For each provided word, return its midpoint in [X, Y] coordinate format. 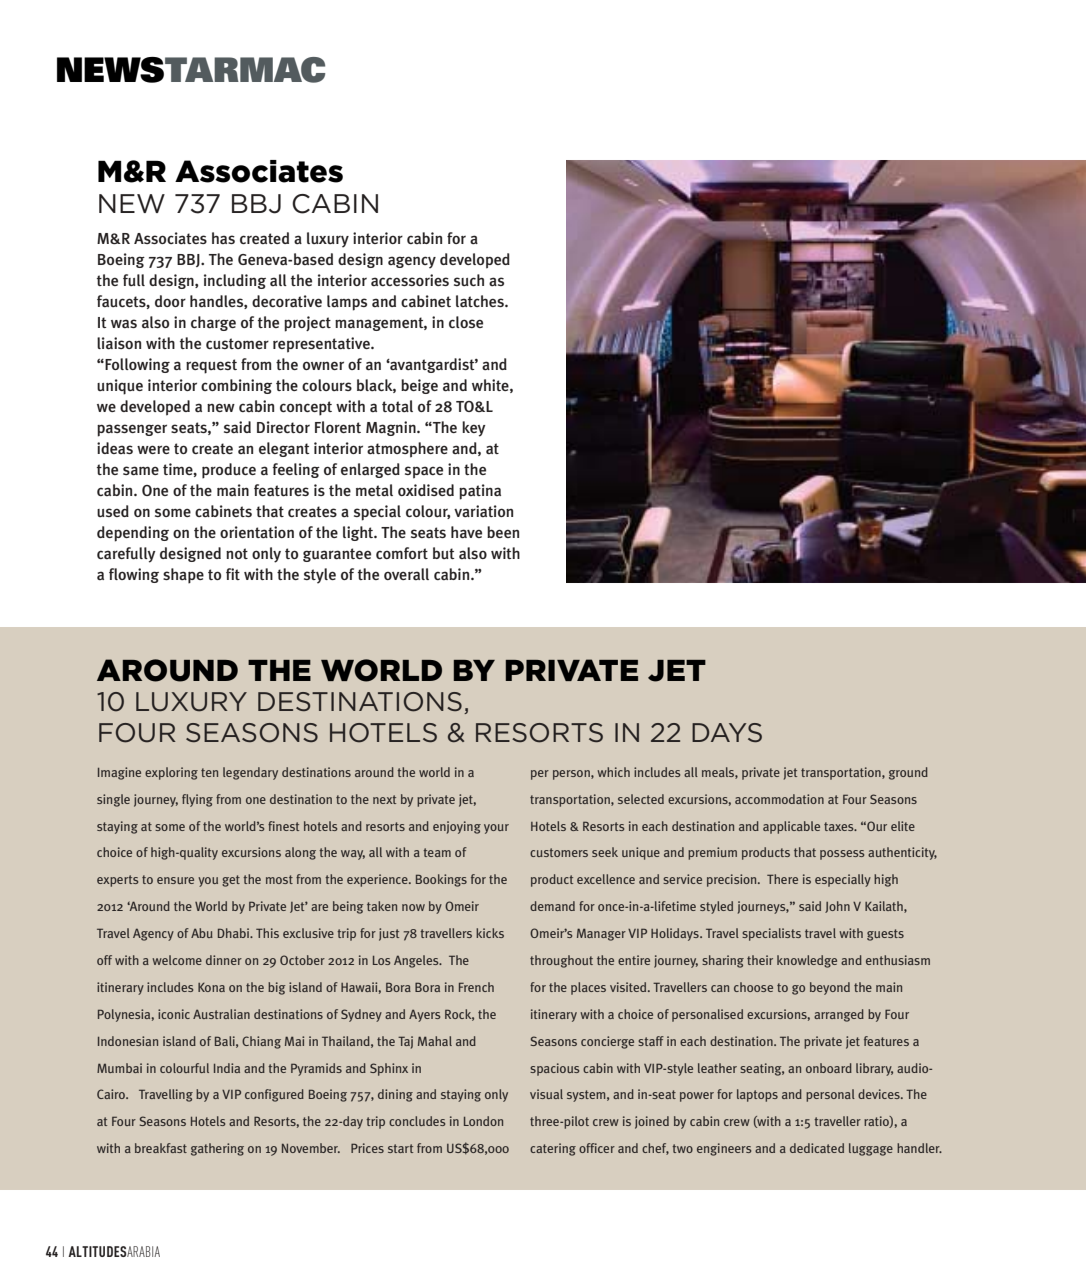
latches [481, 301]
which [613, 772]
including [235, 281]
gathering [217, 1149]
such [469, 280]
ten [209, 772]
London [483, 1121]
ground [908, 773]
